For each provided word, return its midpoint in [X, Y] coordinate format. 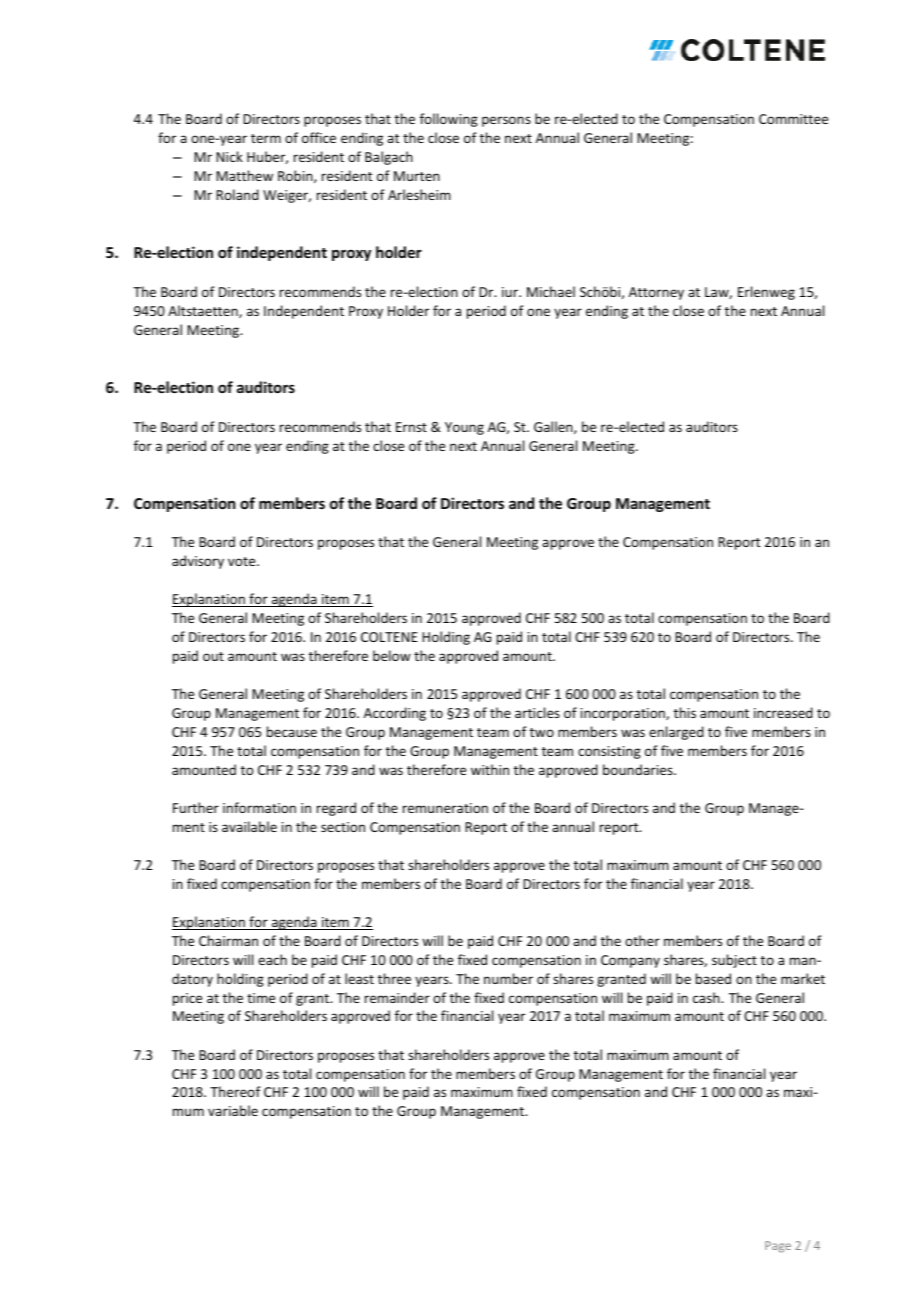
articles [537, 712]
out [213, 656]
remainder [397, 997]
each [272, 959]
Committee [793, 119]
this [685, 712]
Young [464, 428]
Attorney [656, 293]
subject [734, 961]
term [266, 138]
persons [506, 121]
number [508, 978]
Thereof [235, 1091]
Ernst [411, 427]
